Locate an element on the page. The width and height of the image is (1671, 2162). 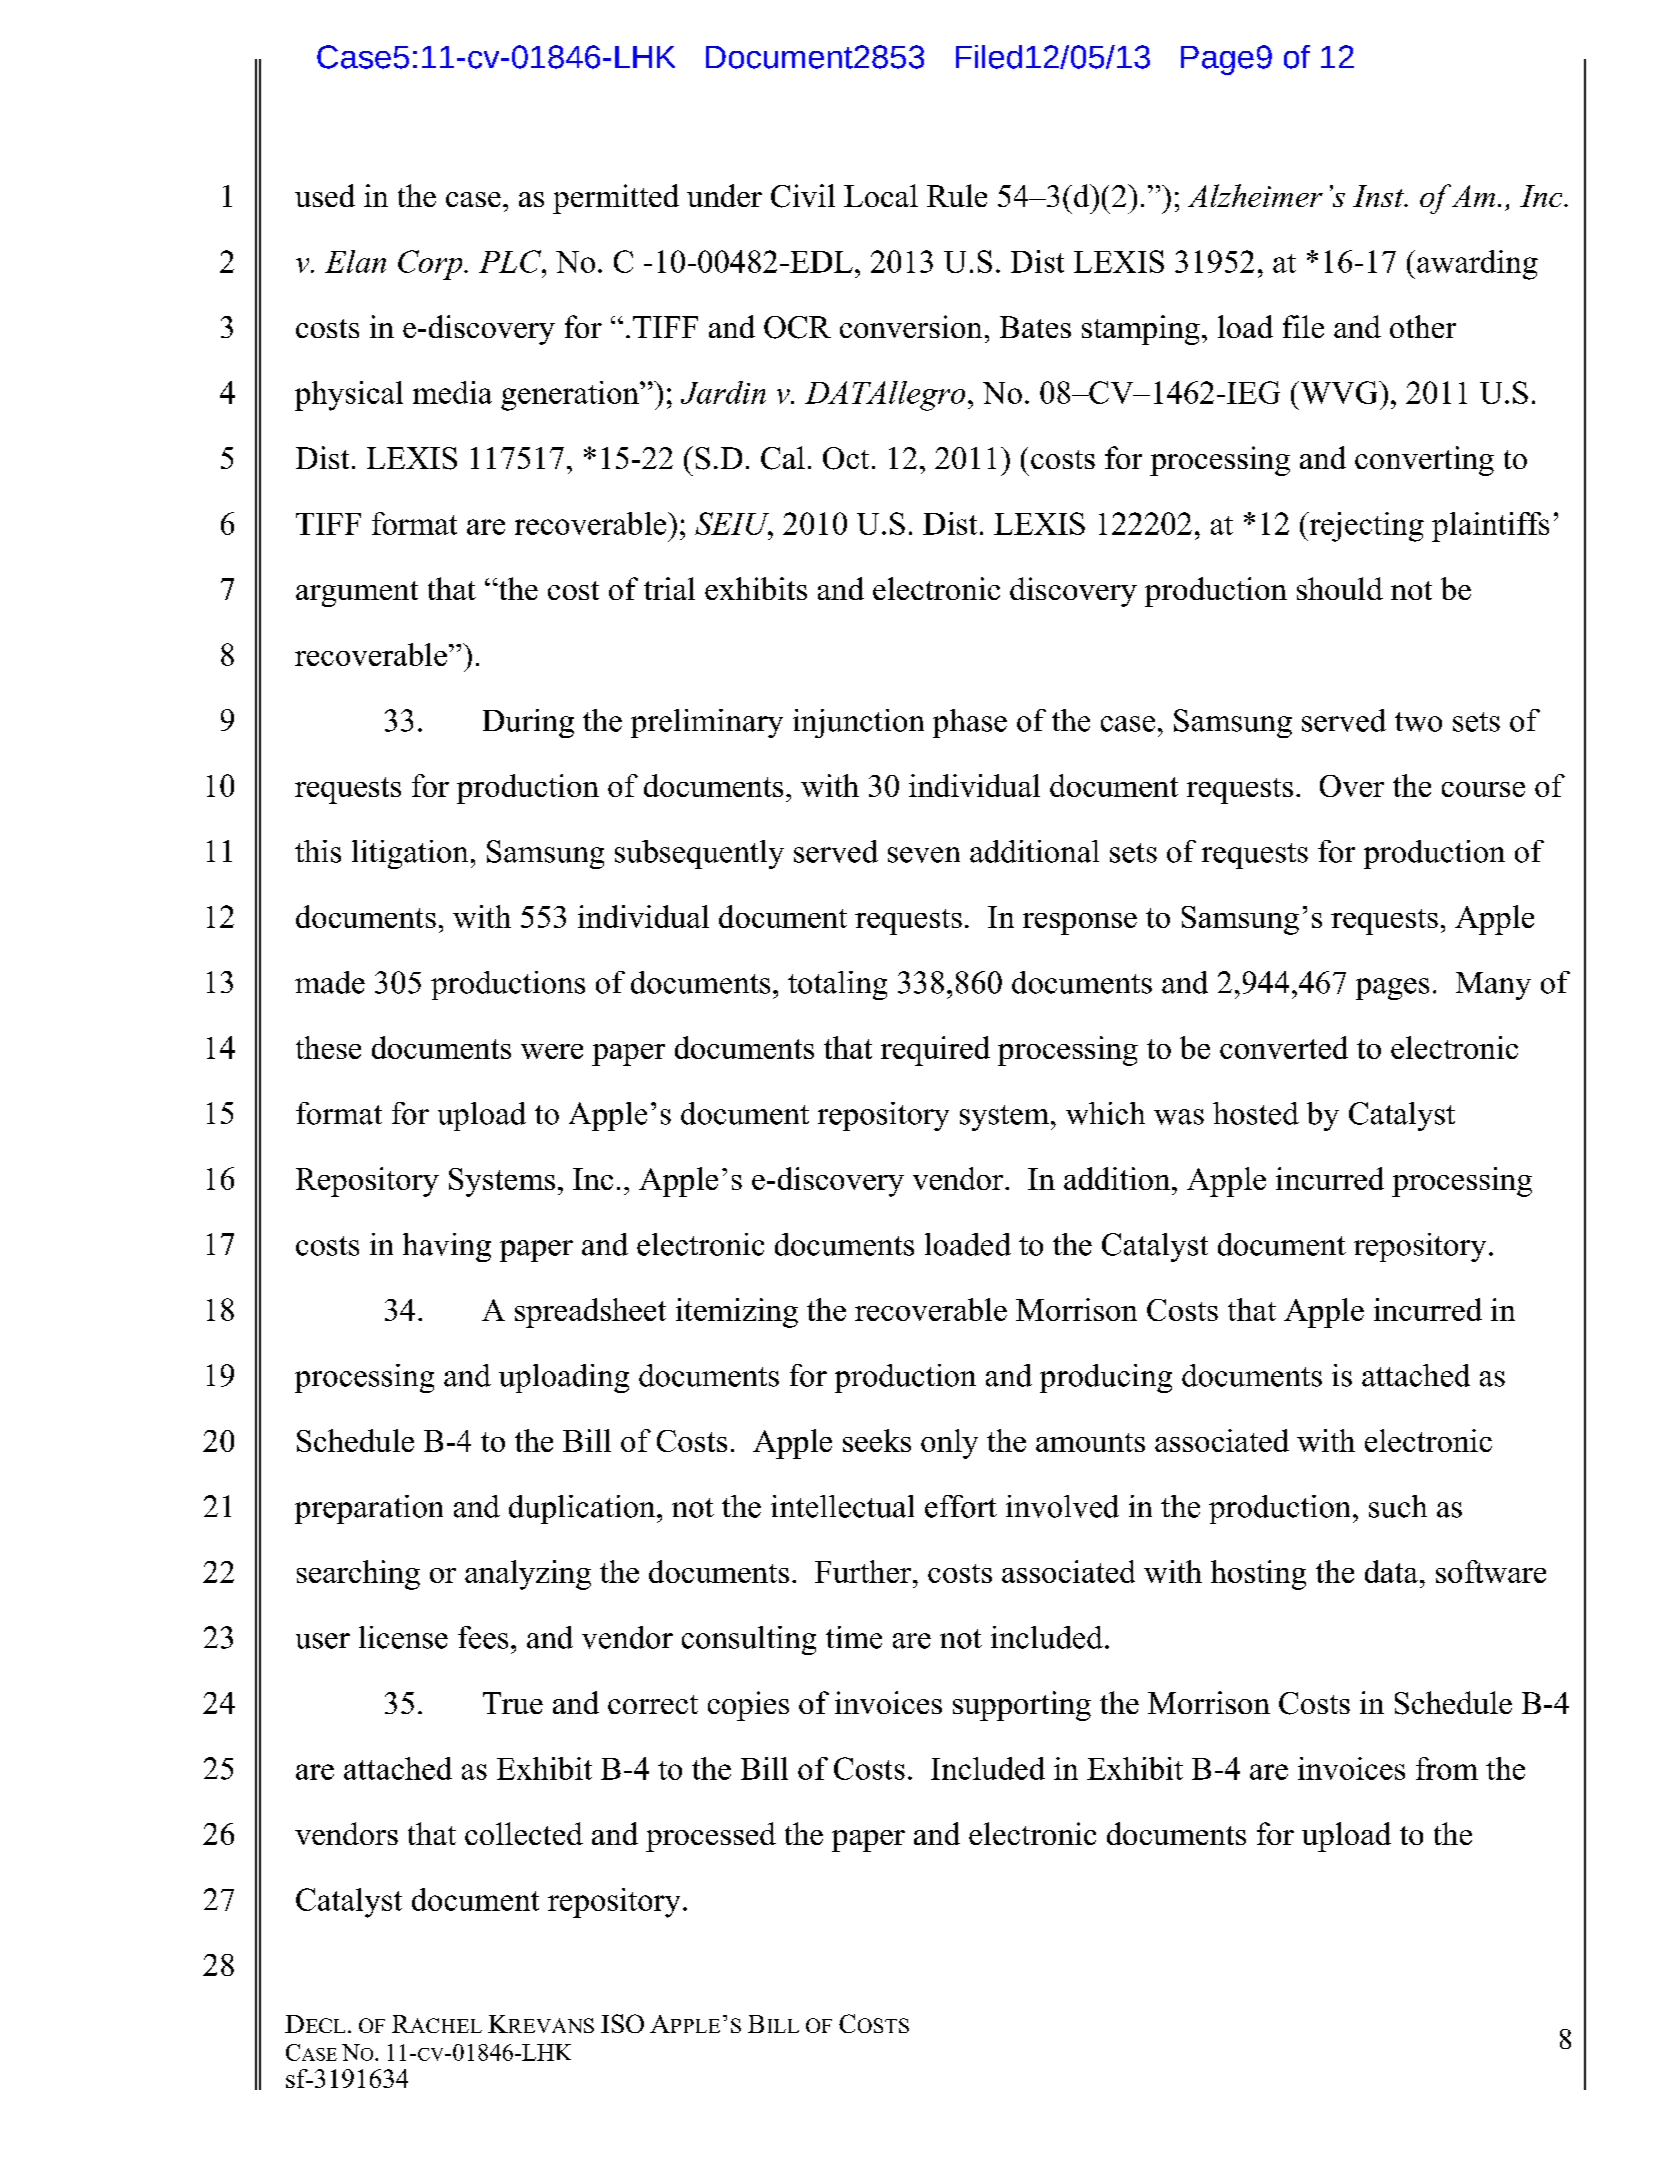
such is located at coordinates (1398, 1506).
